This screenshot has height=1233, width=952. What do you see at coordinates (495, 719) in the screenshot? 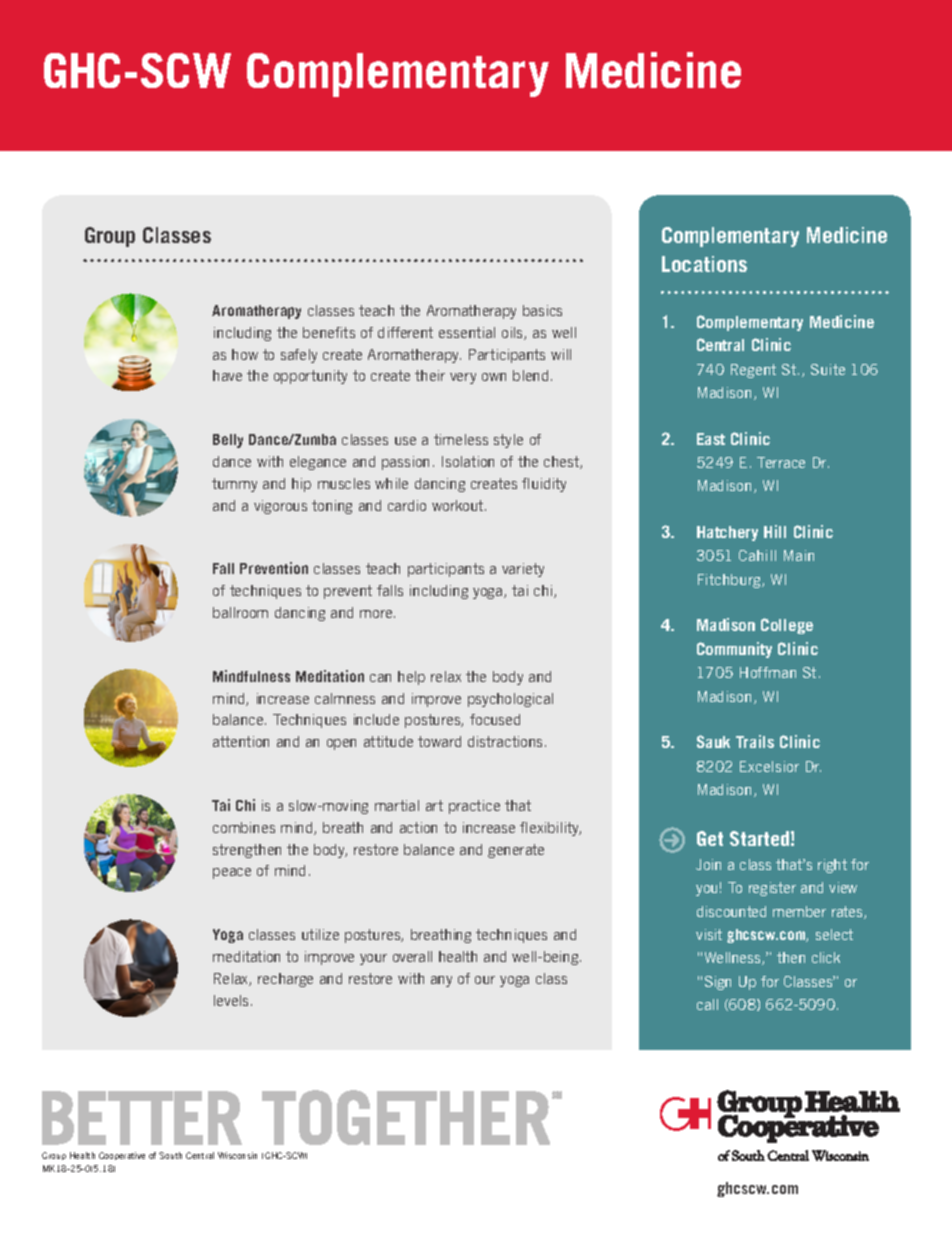
I see `focused` at bounding box center [495, 719].
